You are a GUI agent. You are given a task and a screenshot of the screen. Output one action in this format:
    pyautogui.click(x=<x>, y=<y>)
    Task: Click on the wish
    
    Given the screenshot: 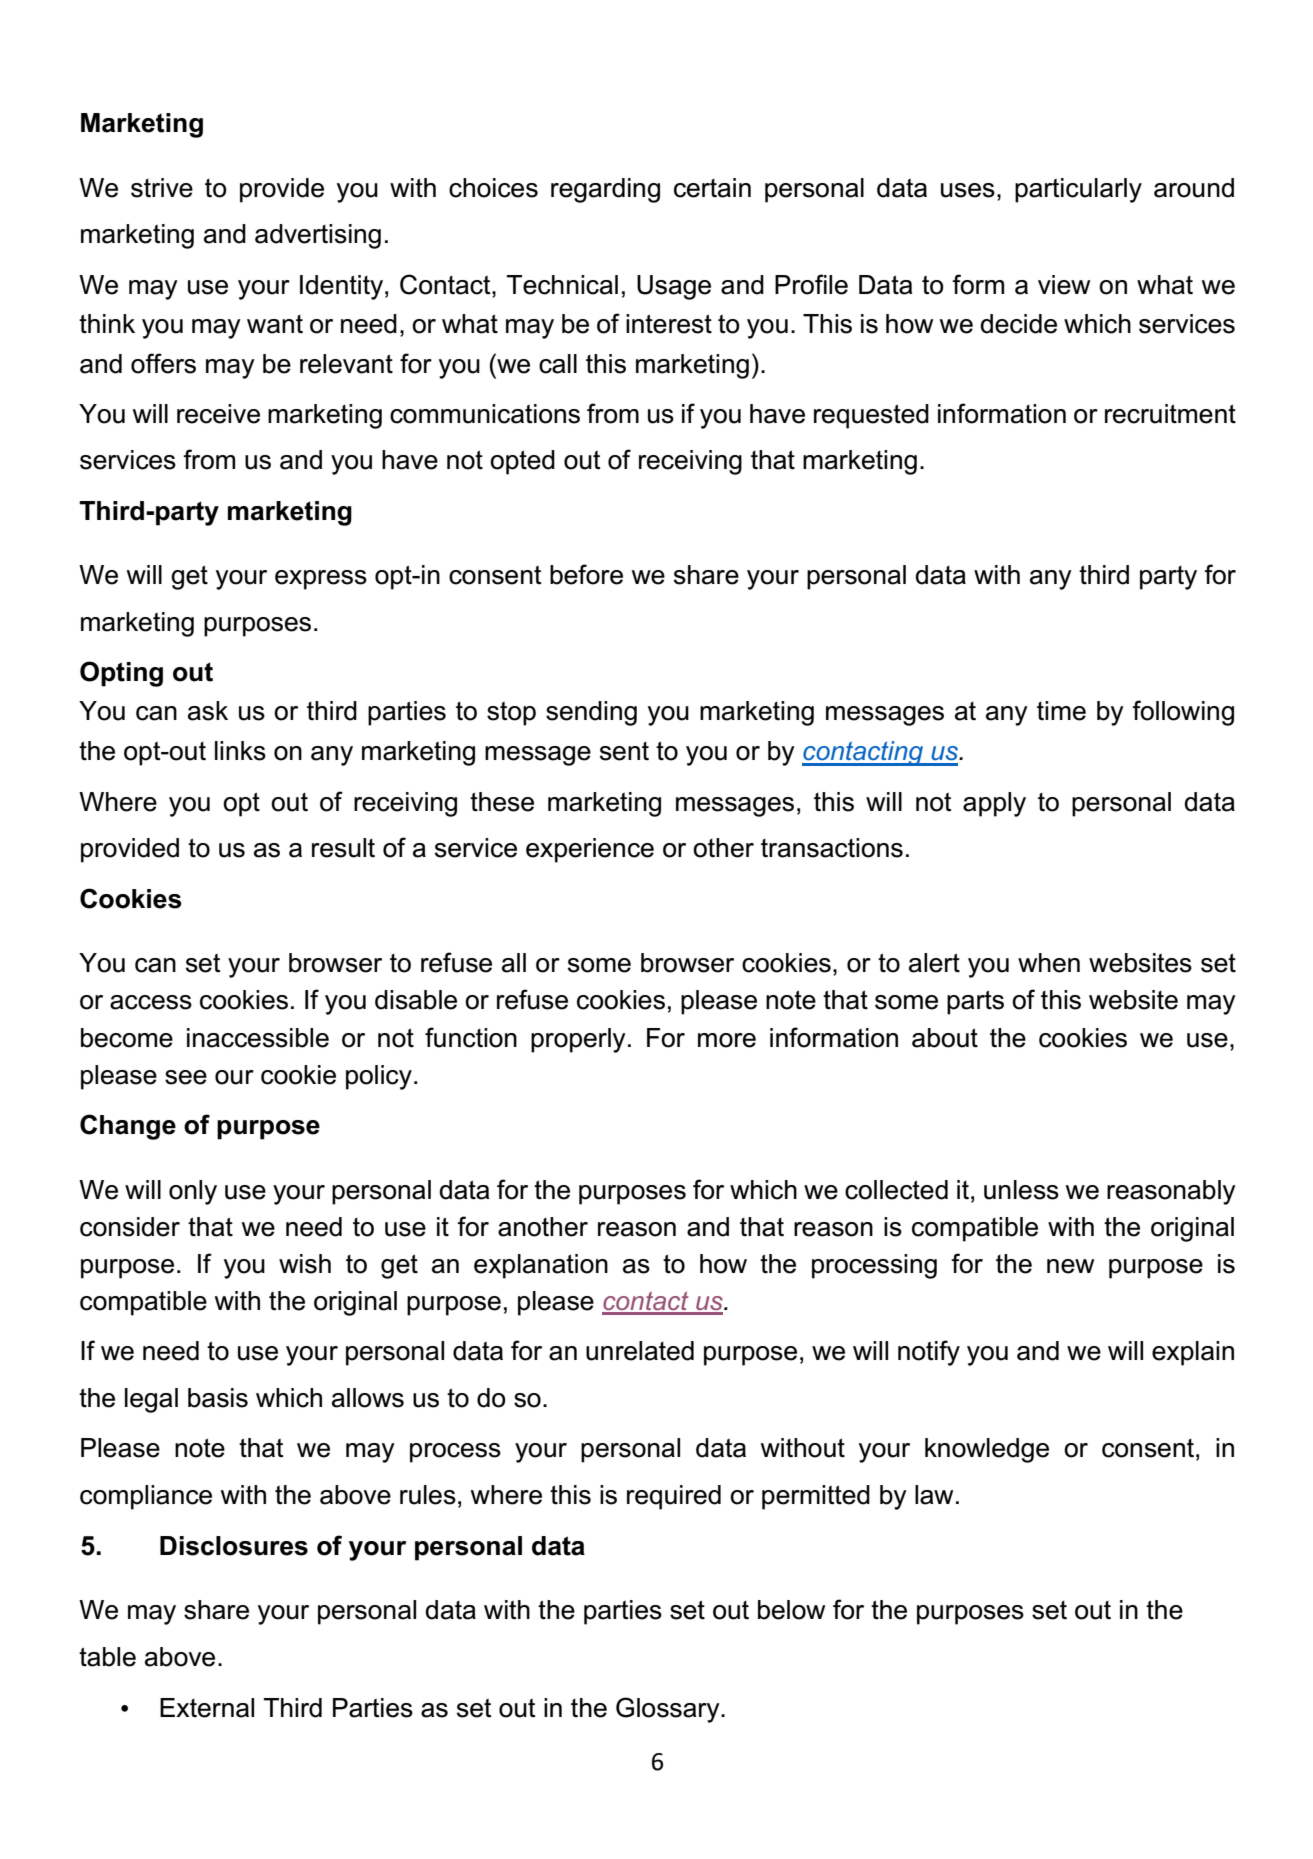 What is the action you would take?
    pyautogui.click(x=305, y=1264)
